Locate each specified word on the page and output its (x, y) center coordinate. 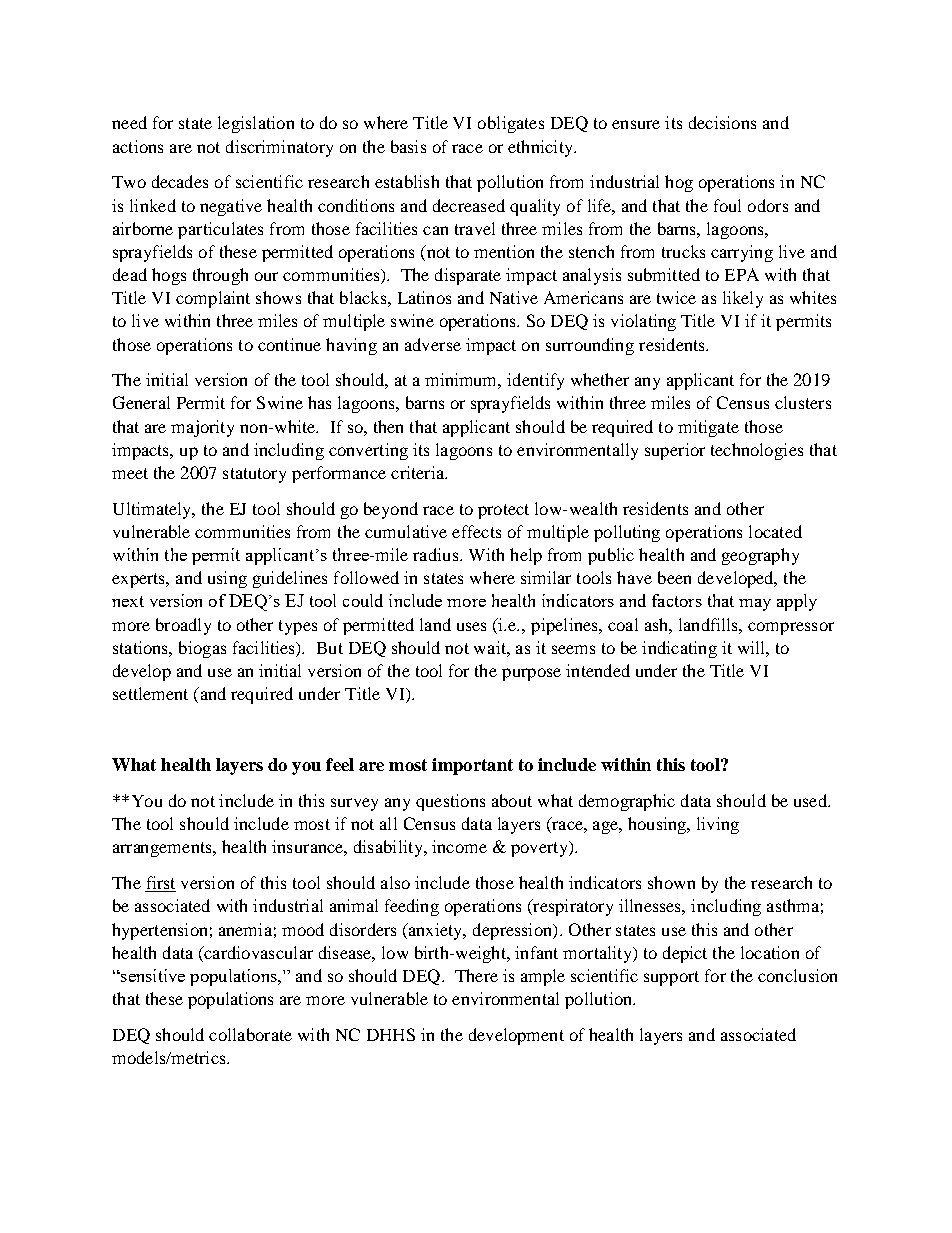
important (472, 766)
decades (180, 181)
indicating (679, 649)
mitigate (708, 428)
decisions (722, 122)
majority (202, 428)
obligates (511, 124)
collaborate (250, 1034)
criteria (419, 472)
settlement (150, 693)
